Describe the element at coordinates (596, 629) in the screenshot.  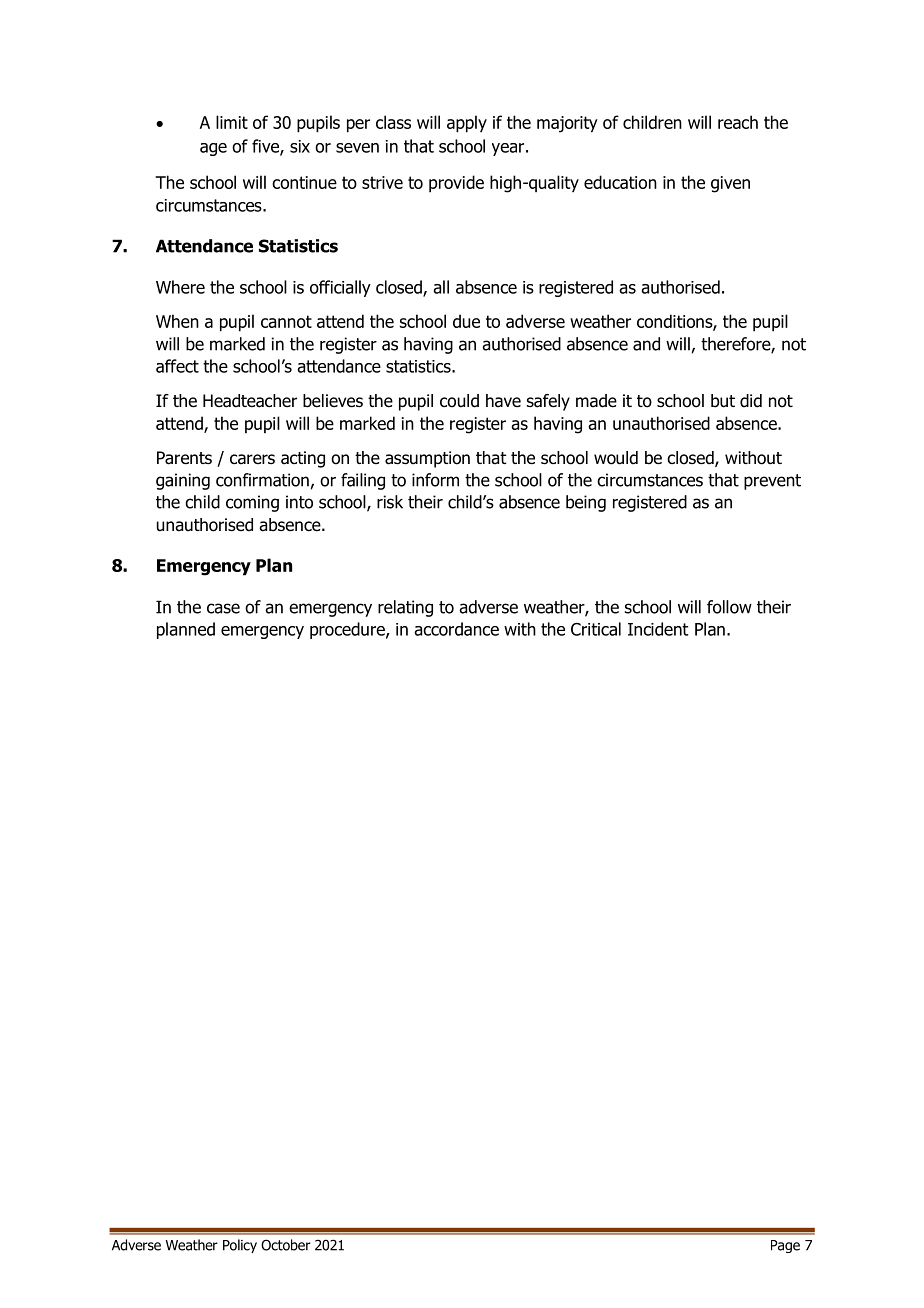
I see `Critical` at that location.
